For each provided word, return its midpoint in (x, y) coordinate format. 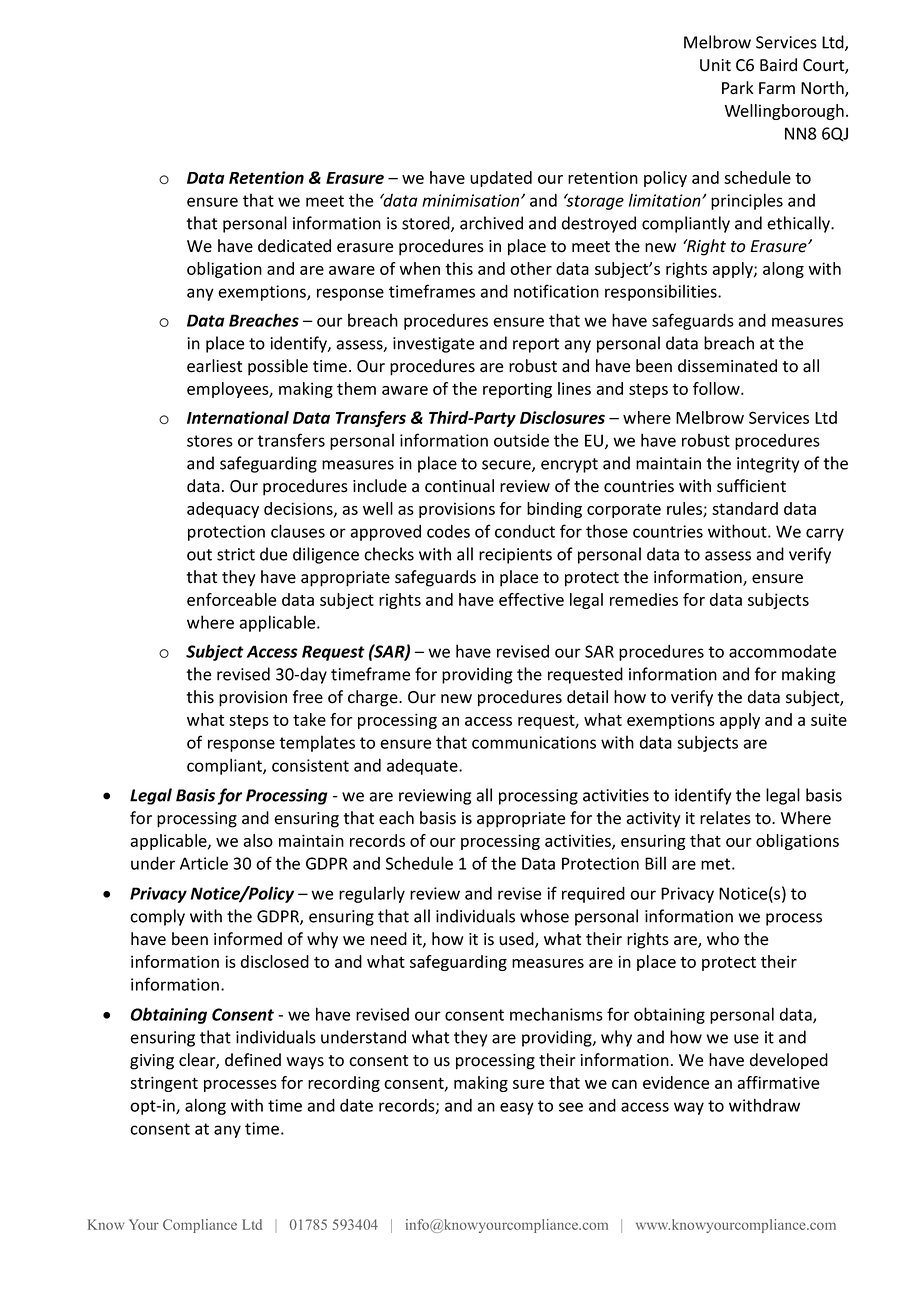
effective (531, 599)
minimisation (472, 200)
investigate (434, 345)
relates (725, 818)
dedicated (294, 246)
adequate (423, 766)
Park (737, 88)
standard (745, 508)
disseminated (727, 366)
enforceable (231, 599)
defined (253, 1060)
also (258, 840)
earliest (214, 366)
